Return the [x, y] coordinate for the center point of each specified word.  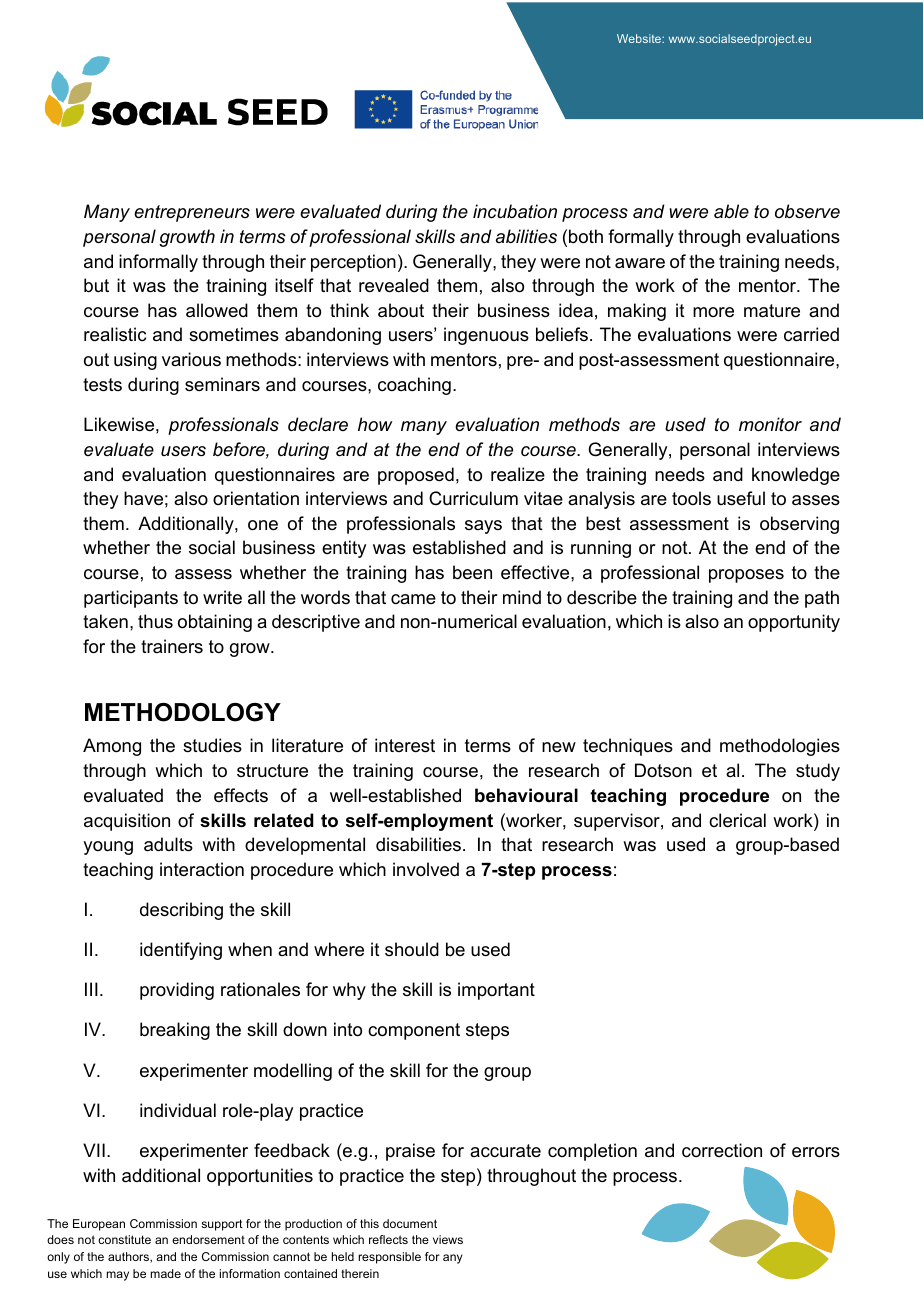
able [731, 211]
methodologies [780, 747]
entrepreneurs [192, 213]
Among [112, 747]
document [410, 1223]
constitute [124, 1239]
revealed [394, 285]
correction [722, 1150]
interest [405, 745]
